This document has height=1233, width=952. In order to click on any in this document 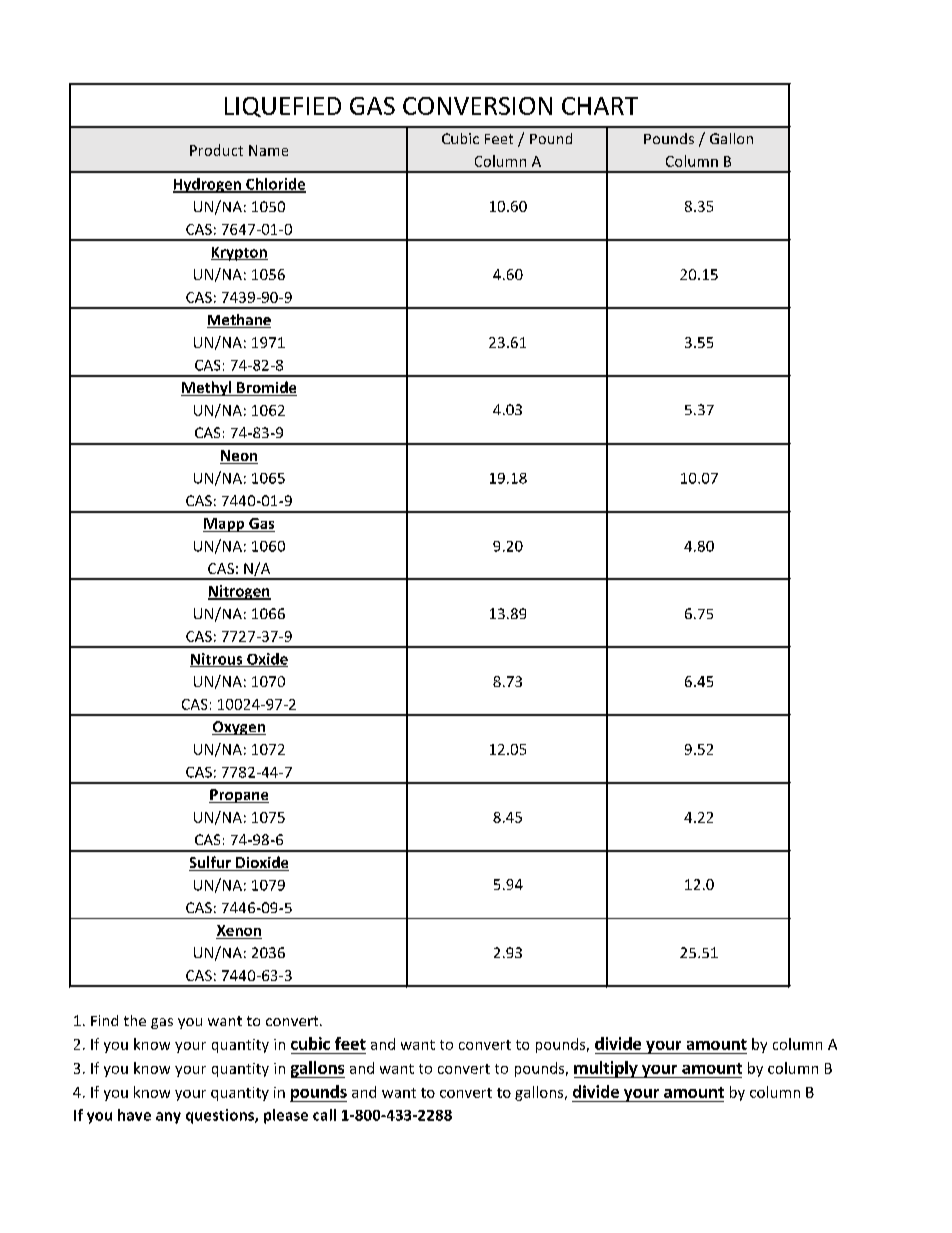, I will do `click(168, 1118)`.
